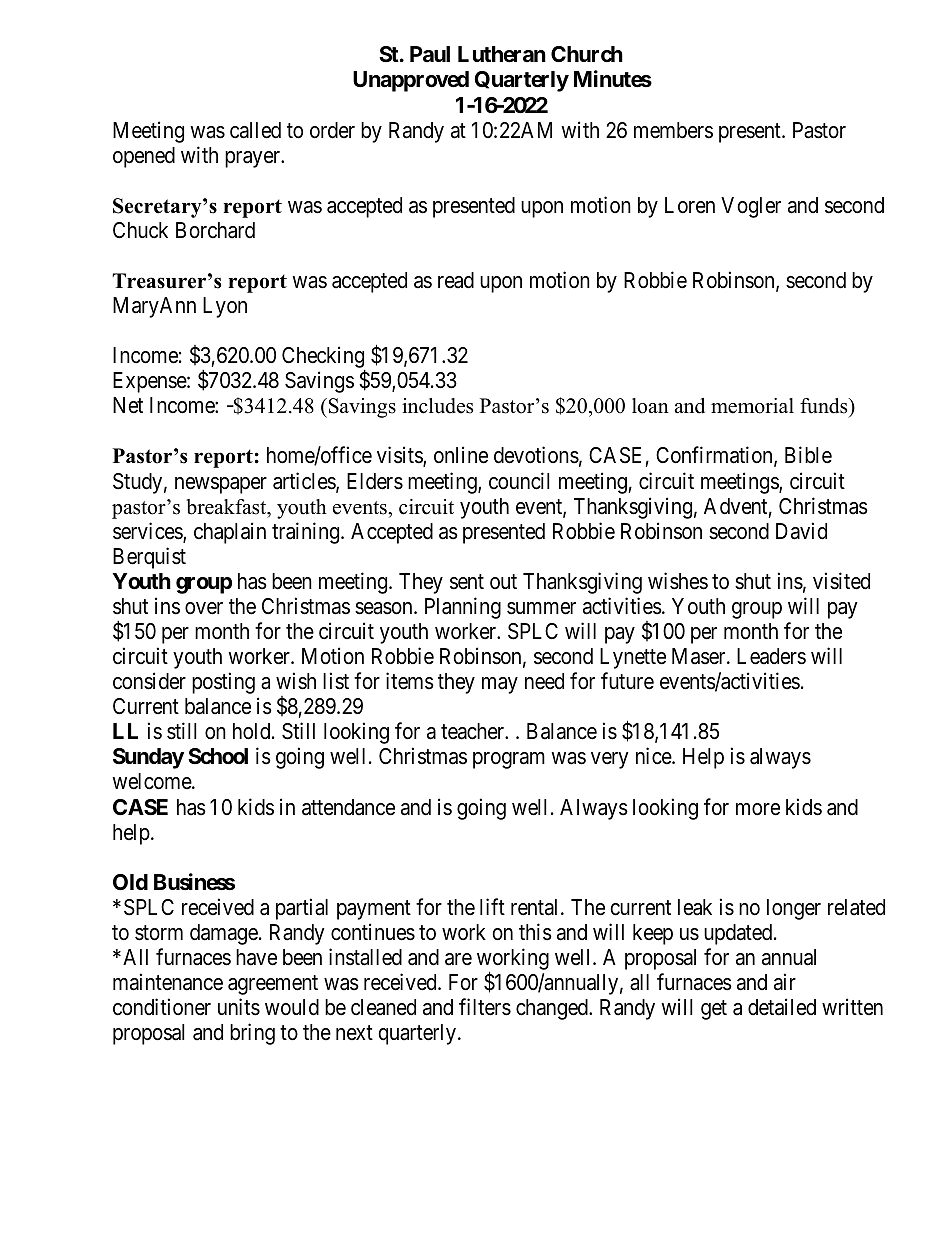  I want to click on detailed, so click(782, 1007).
